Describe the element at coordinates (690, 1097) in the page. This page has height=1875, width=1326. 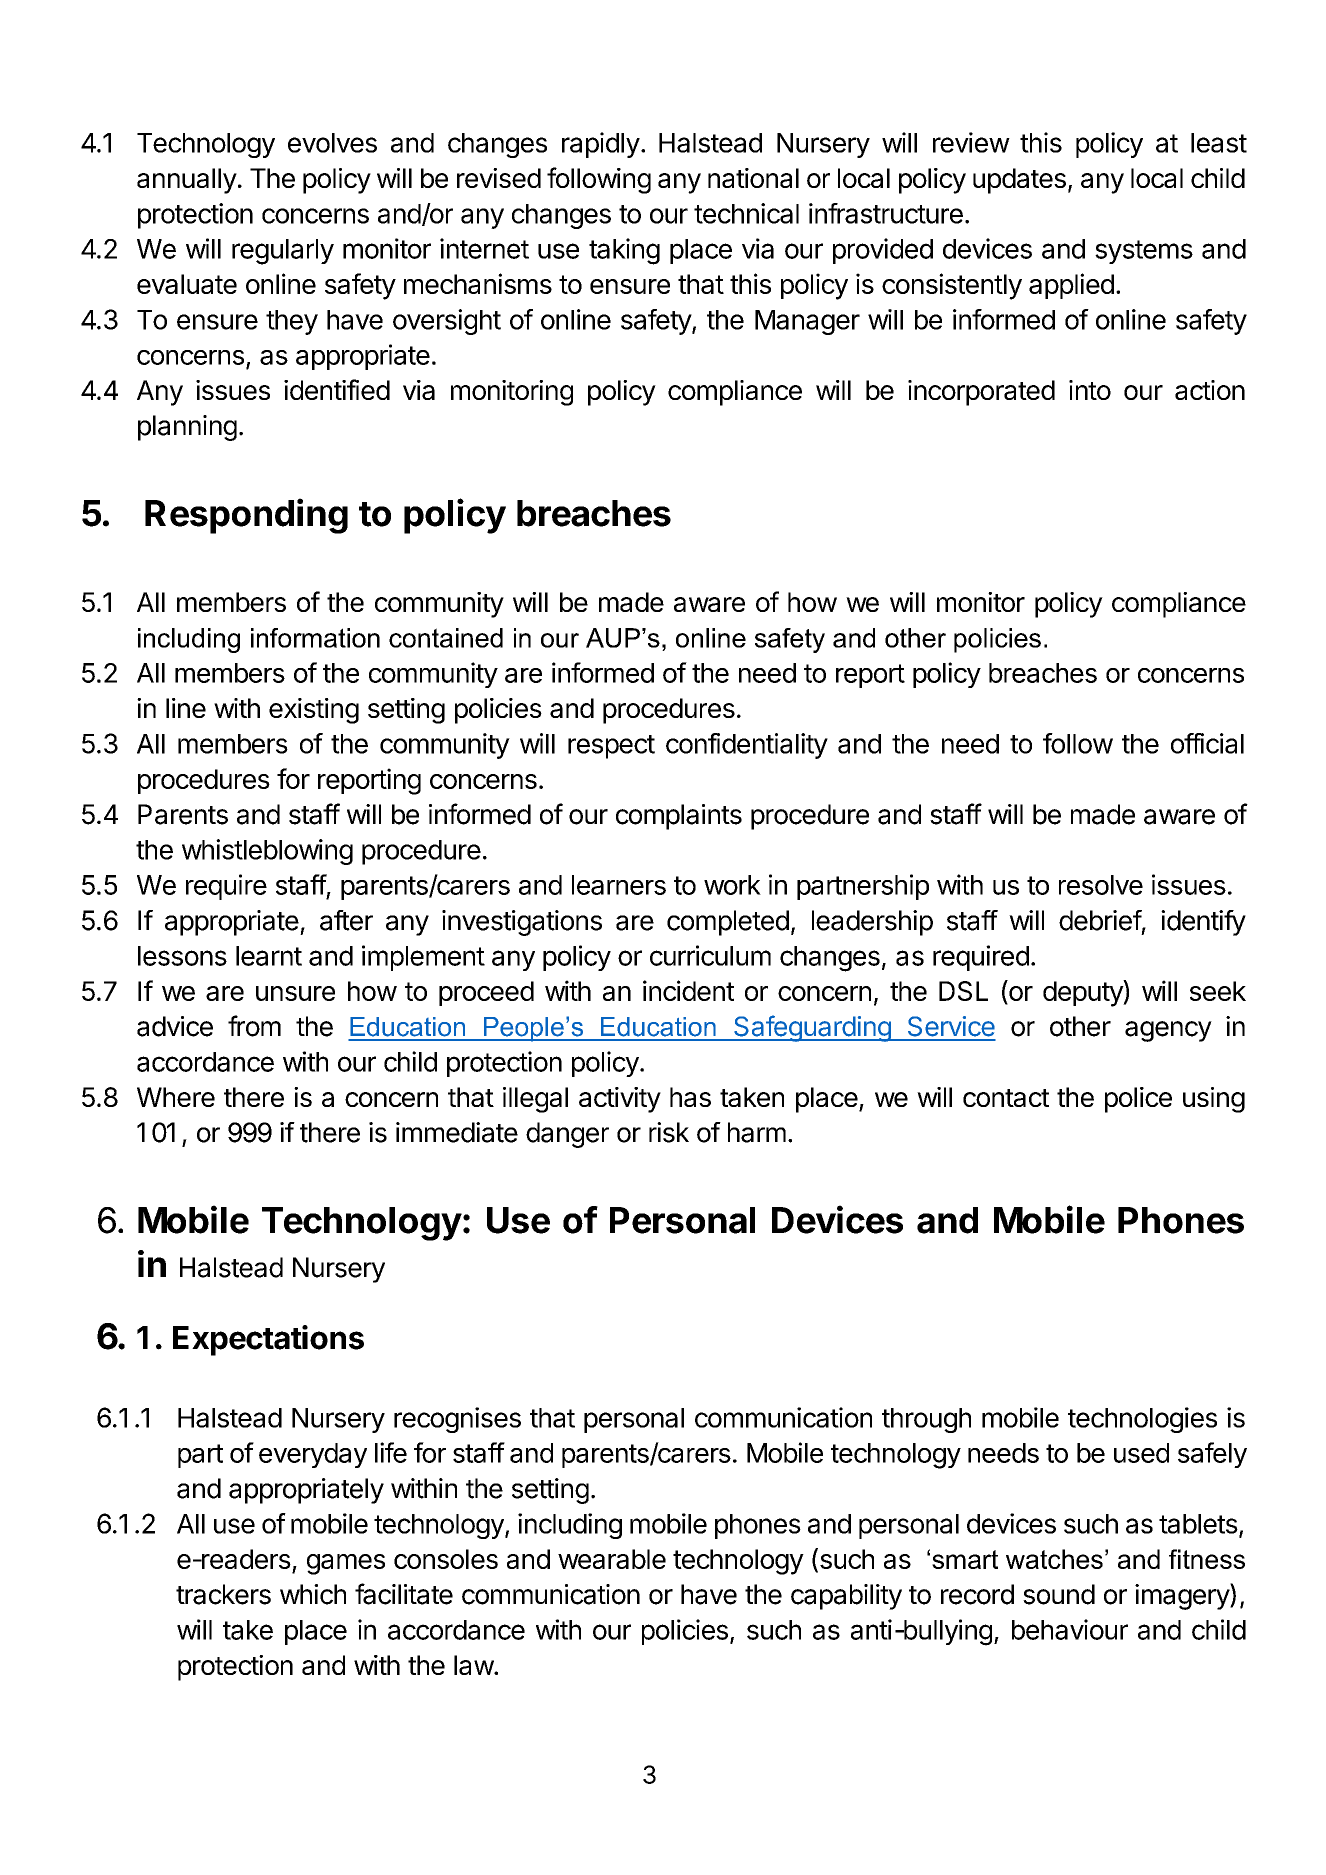
I see `has` at that location.
